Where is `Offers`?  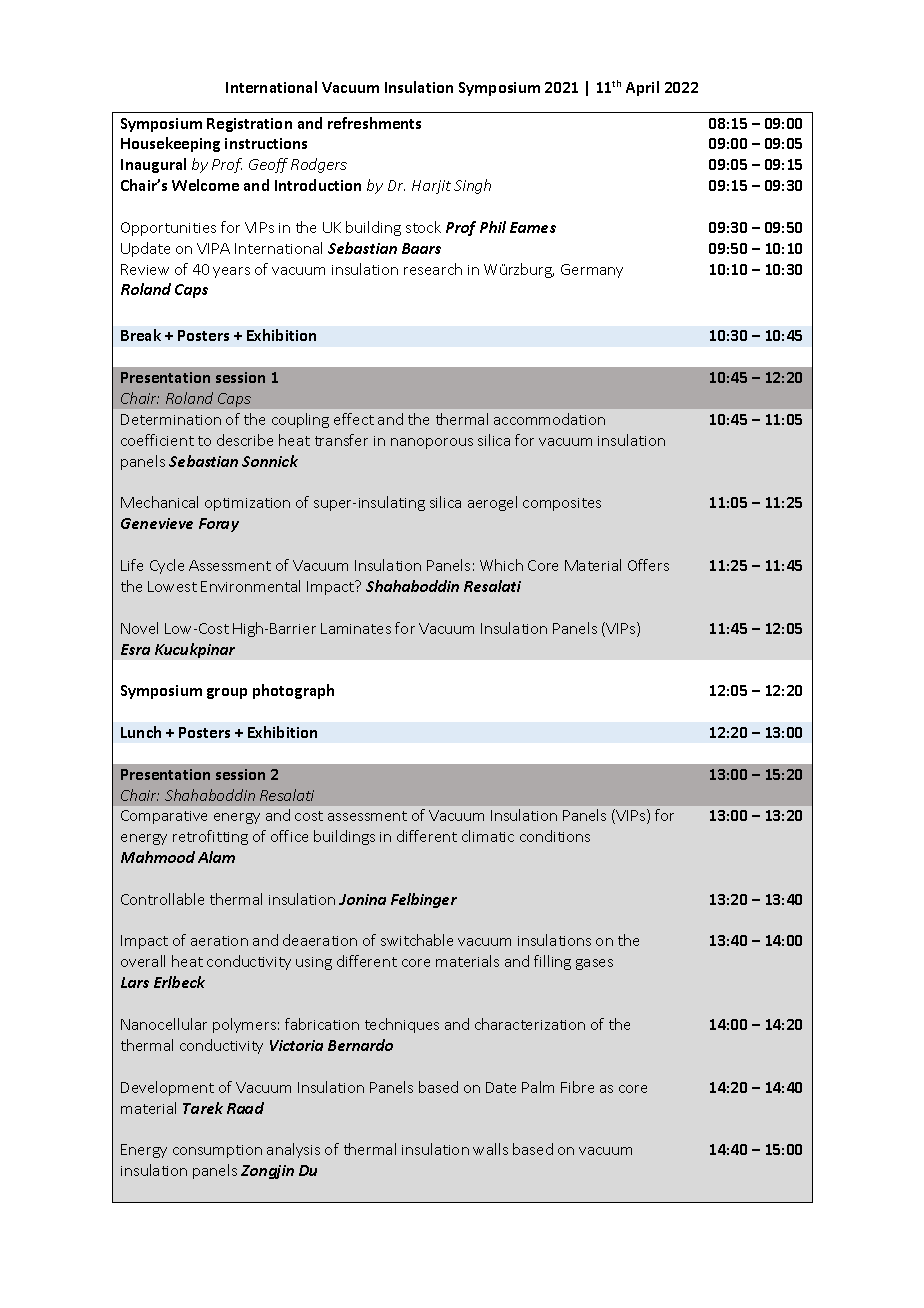 Offers is located at coordinates (648, 565).
